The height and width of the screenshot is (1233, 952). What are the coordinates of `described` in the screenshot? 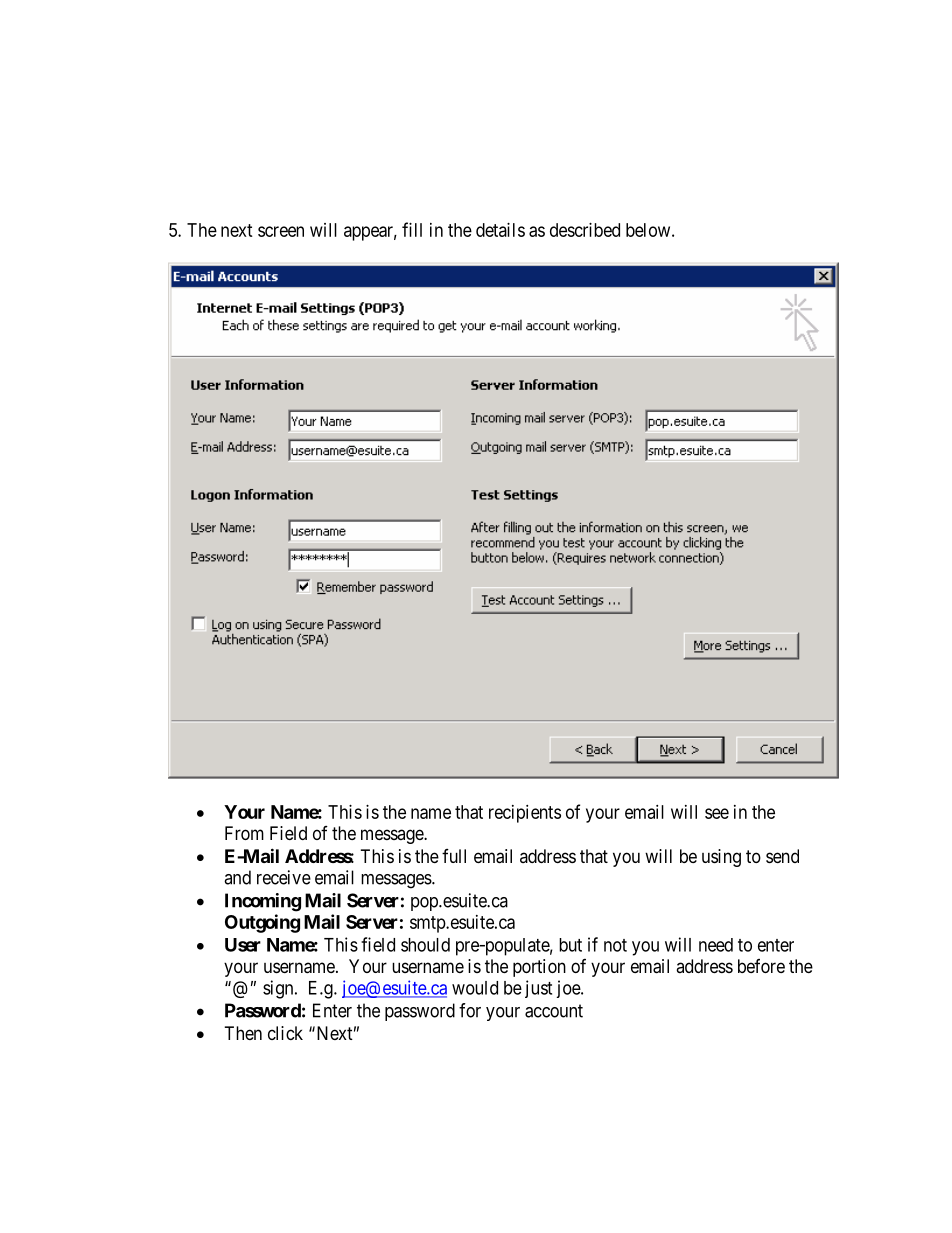 It's located at (585, 230).
